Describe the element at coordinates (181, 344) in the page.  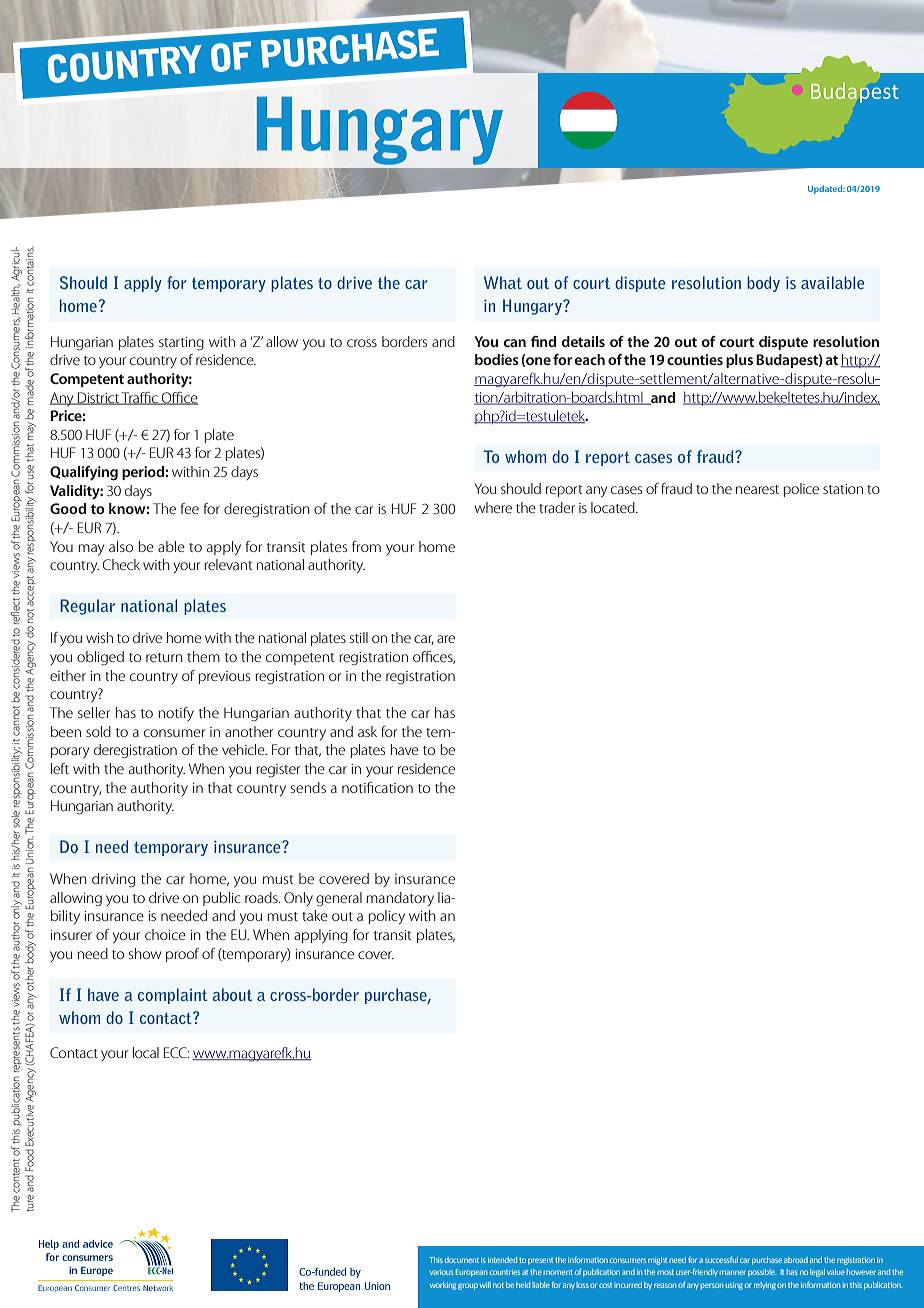
I see `starting` at that location.
